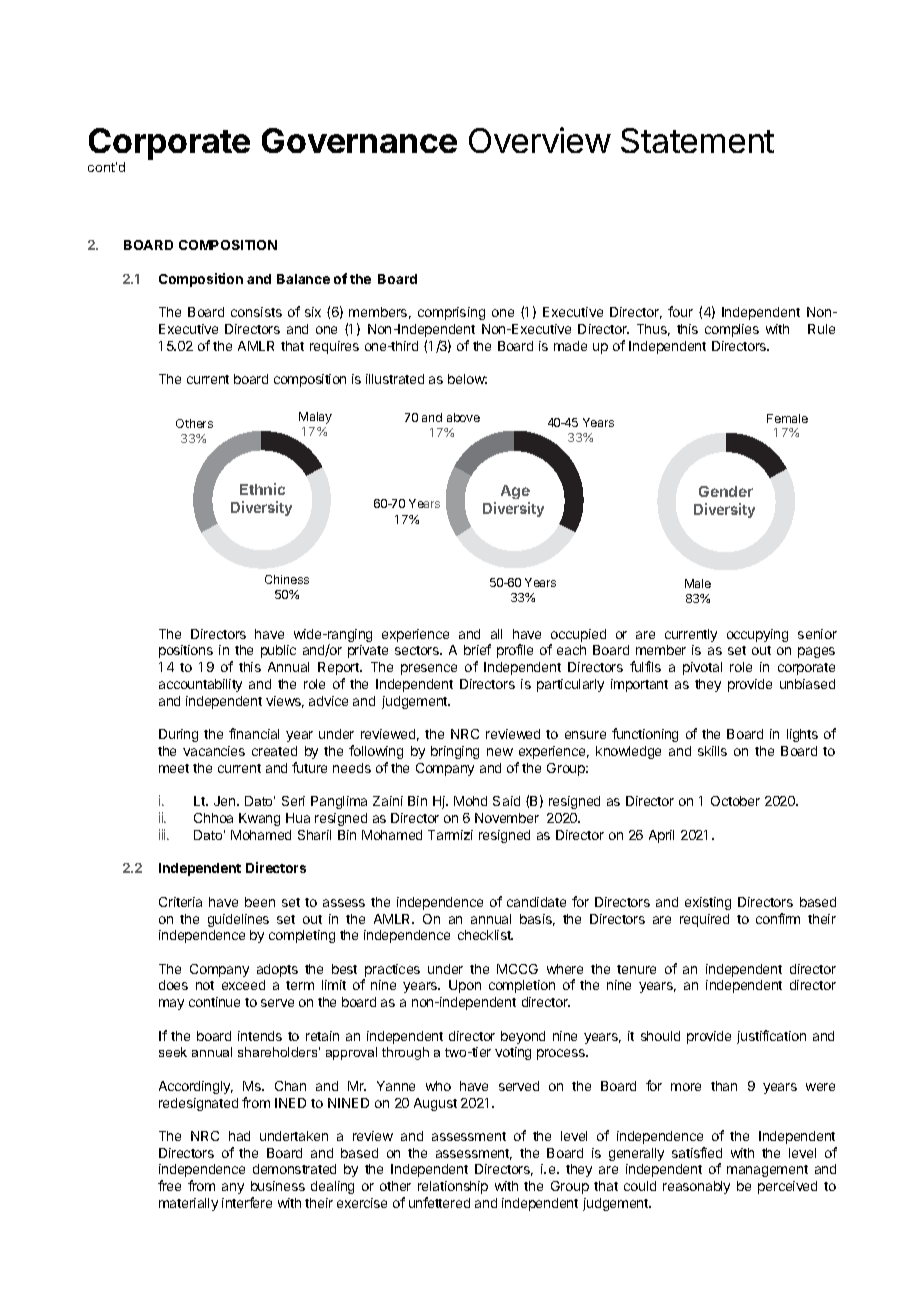  Describe the element at coordinates (540, 140) in the screenshot. I see `Overview` at that location.
